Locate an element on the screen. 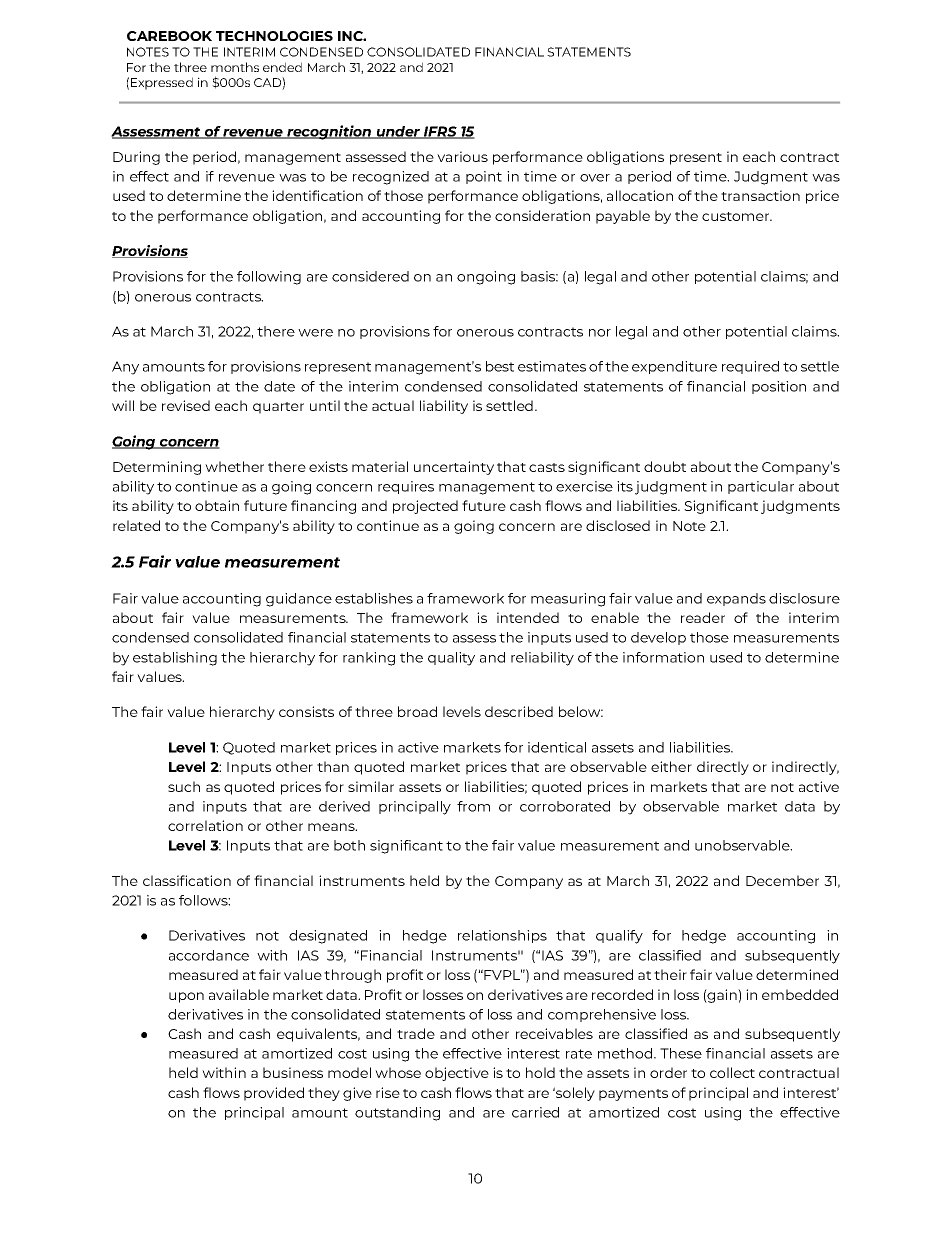 Image resolution: width=952 pixels, height=1233 pixels. projected is located at coordinates (425, 507).
